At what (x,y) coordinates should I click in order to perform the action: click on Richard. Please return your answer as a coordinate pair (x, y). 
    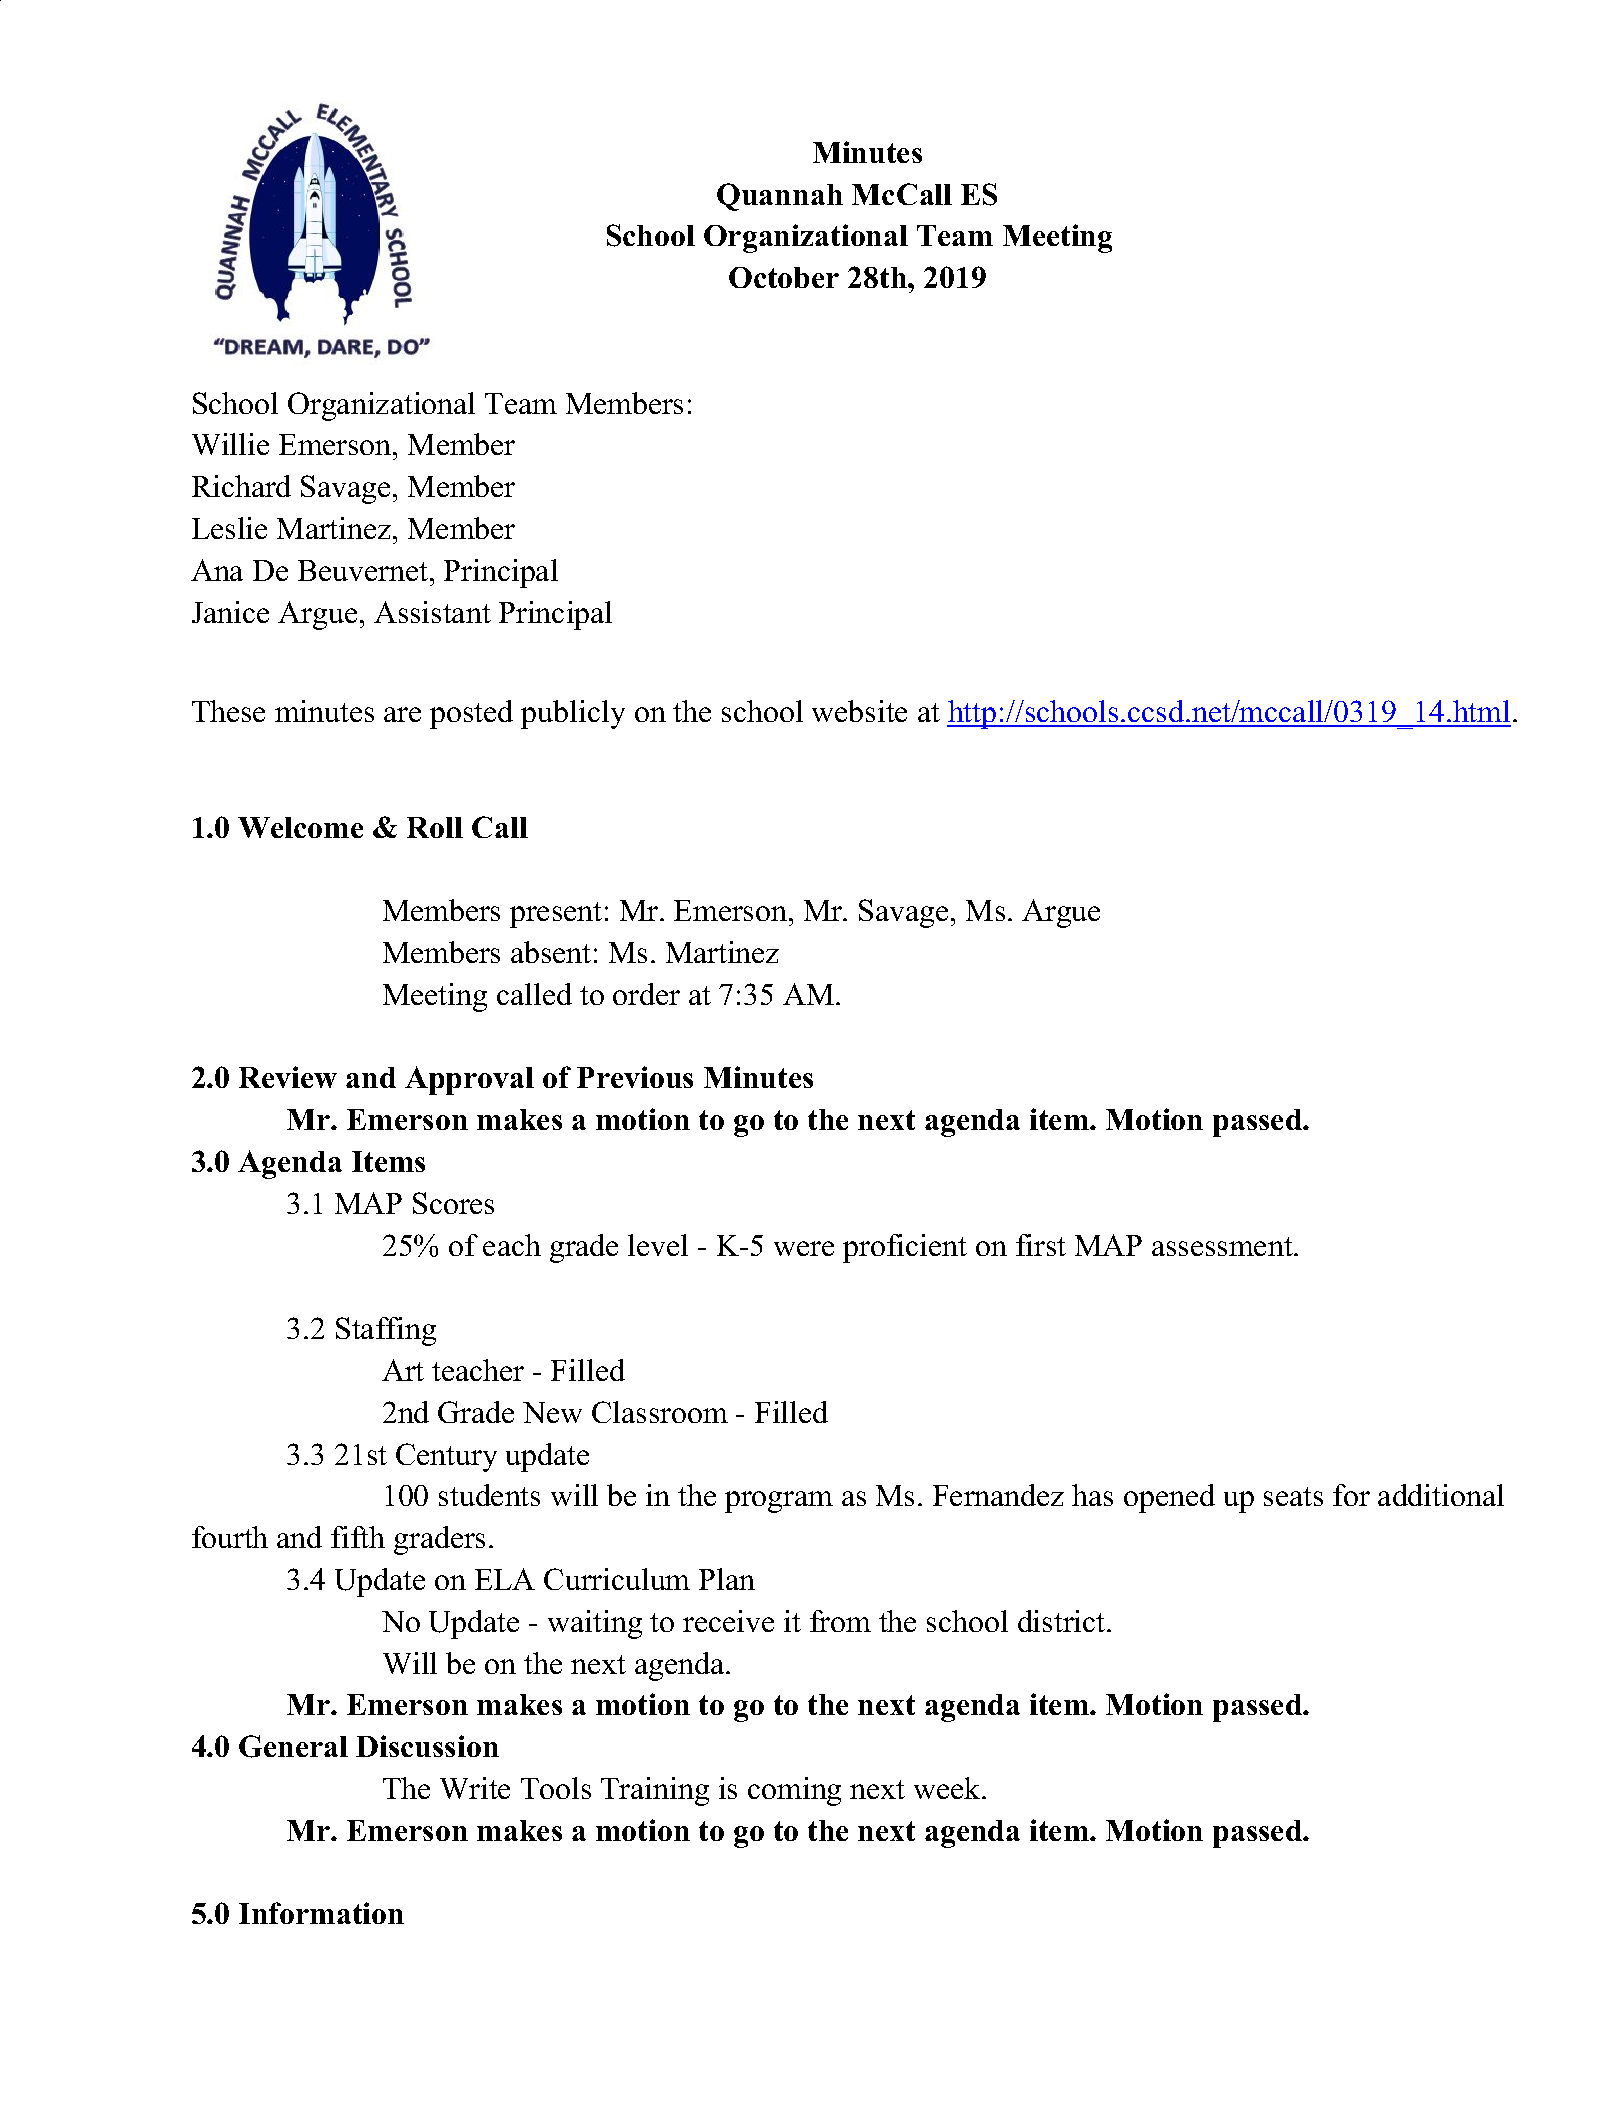
    Looking at the image, I should click on (241, 486).
